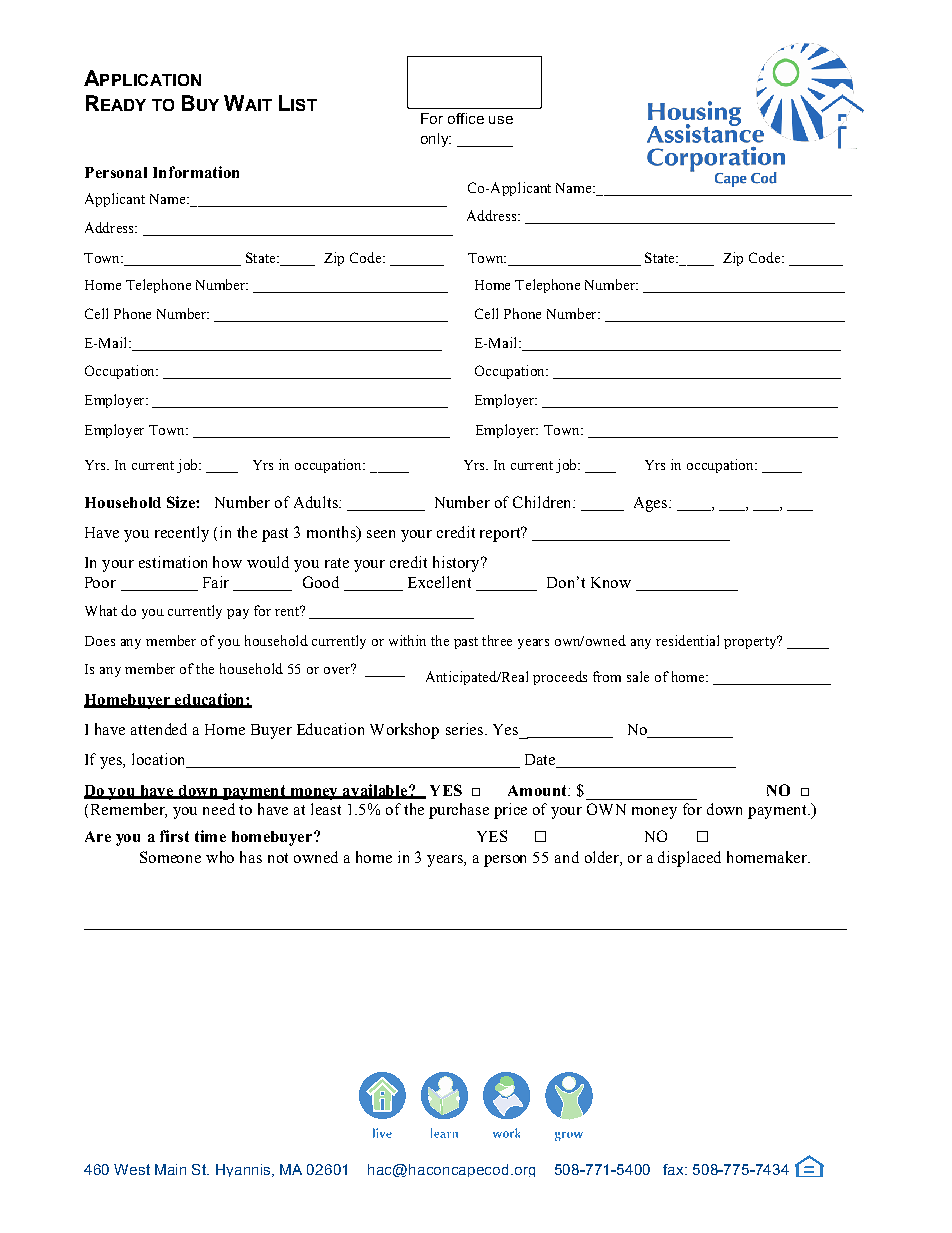  I want to click on Children, so click(543, 502).
